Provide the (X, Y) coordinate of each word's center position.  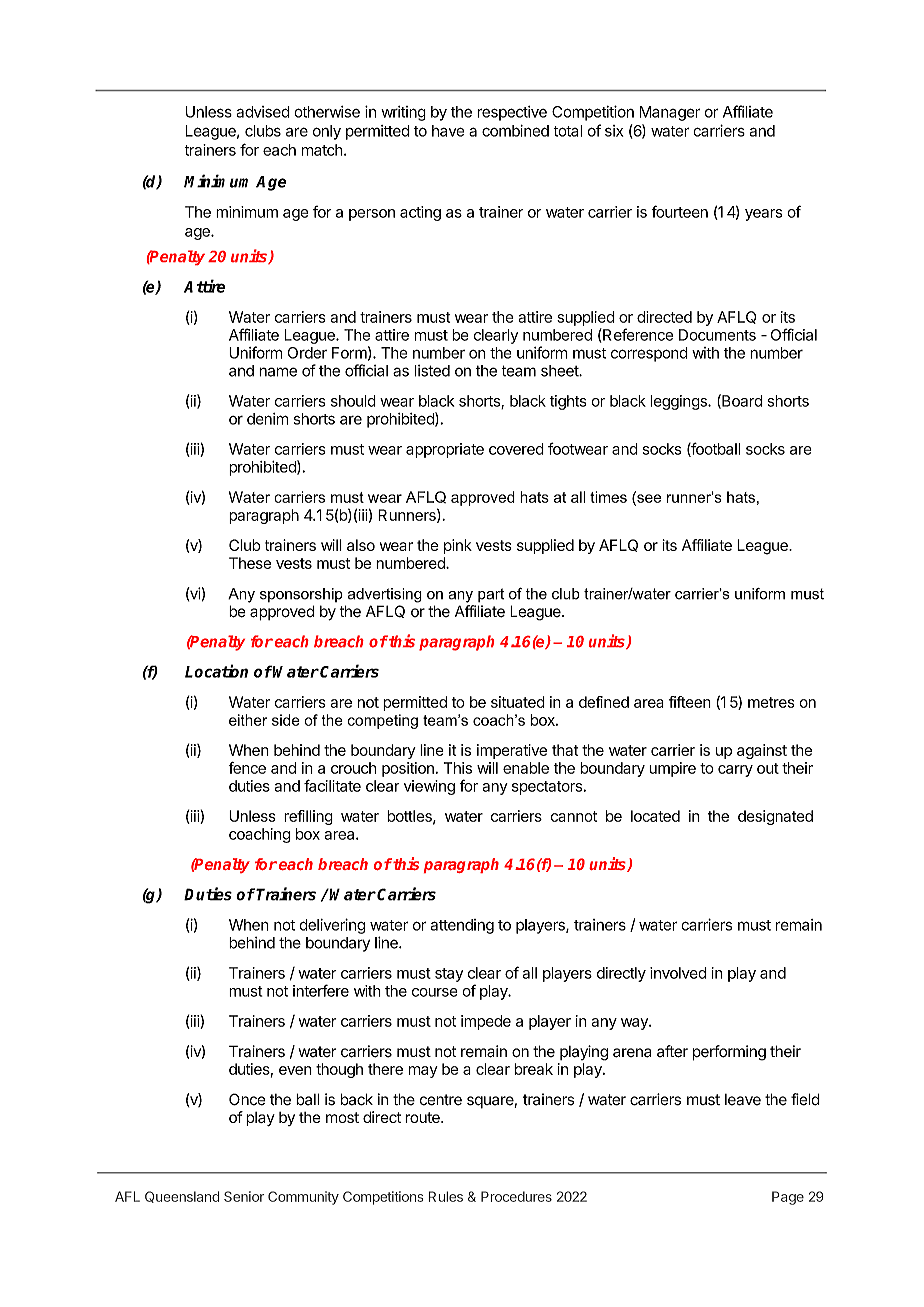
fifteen (690, 702)
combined (515, 131)
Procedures (516, 1196)
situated (518, 702)
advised (263, 112)
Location (216, 671)
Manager (670, 113)
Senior (244, 1196)
